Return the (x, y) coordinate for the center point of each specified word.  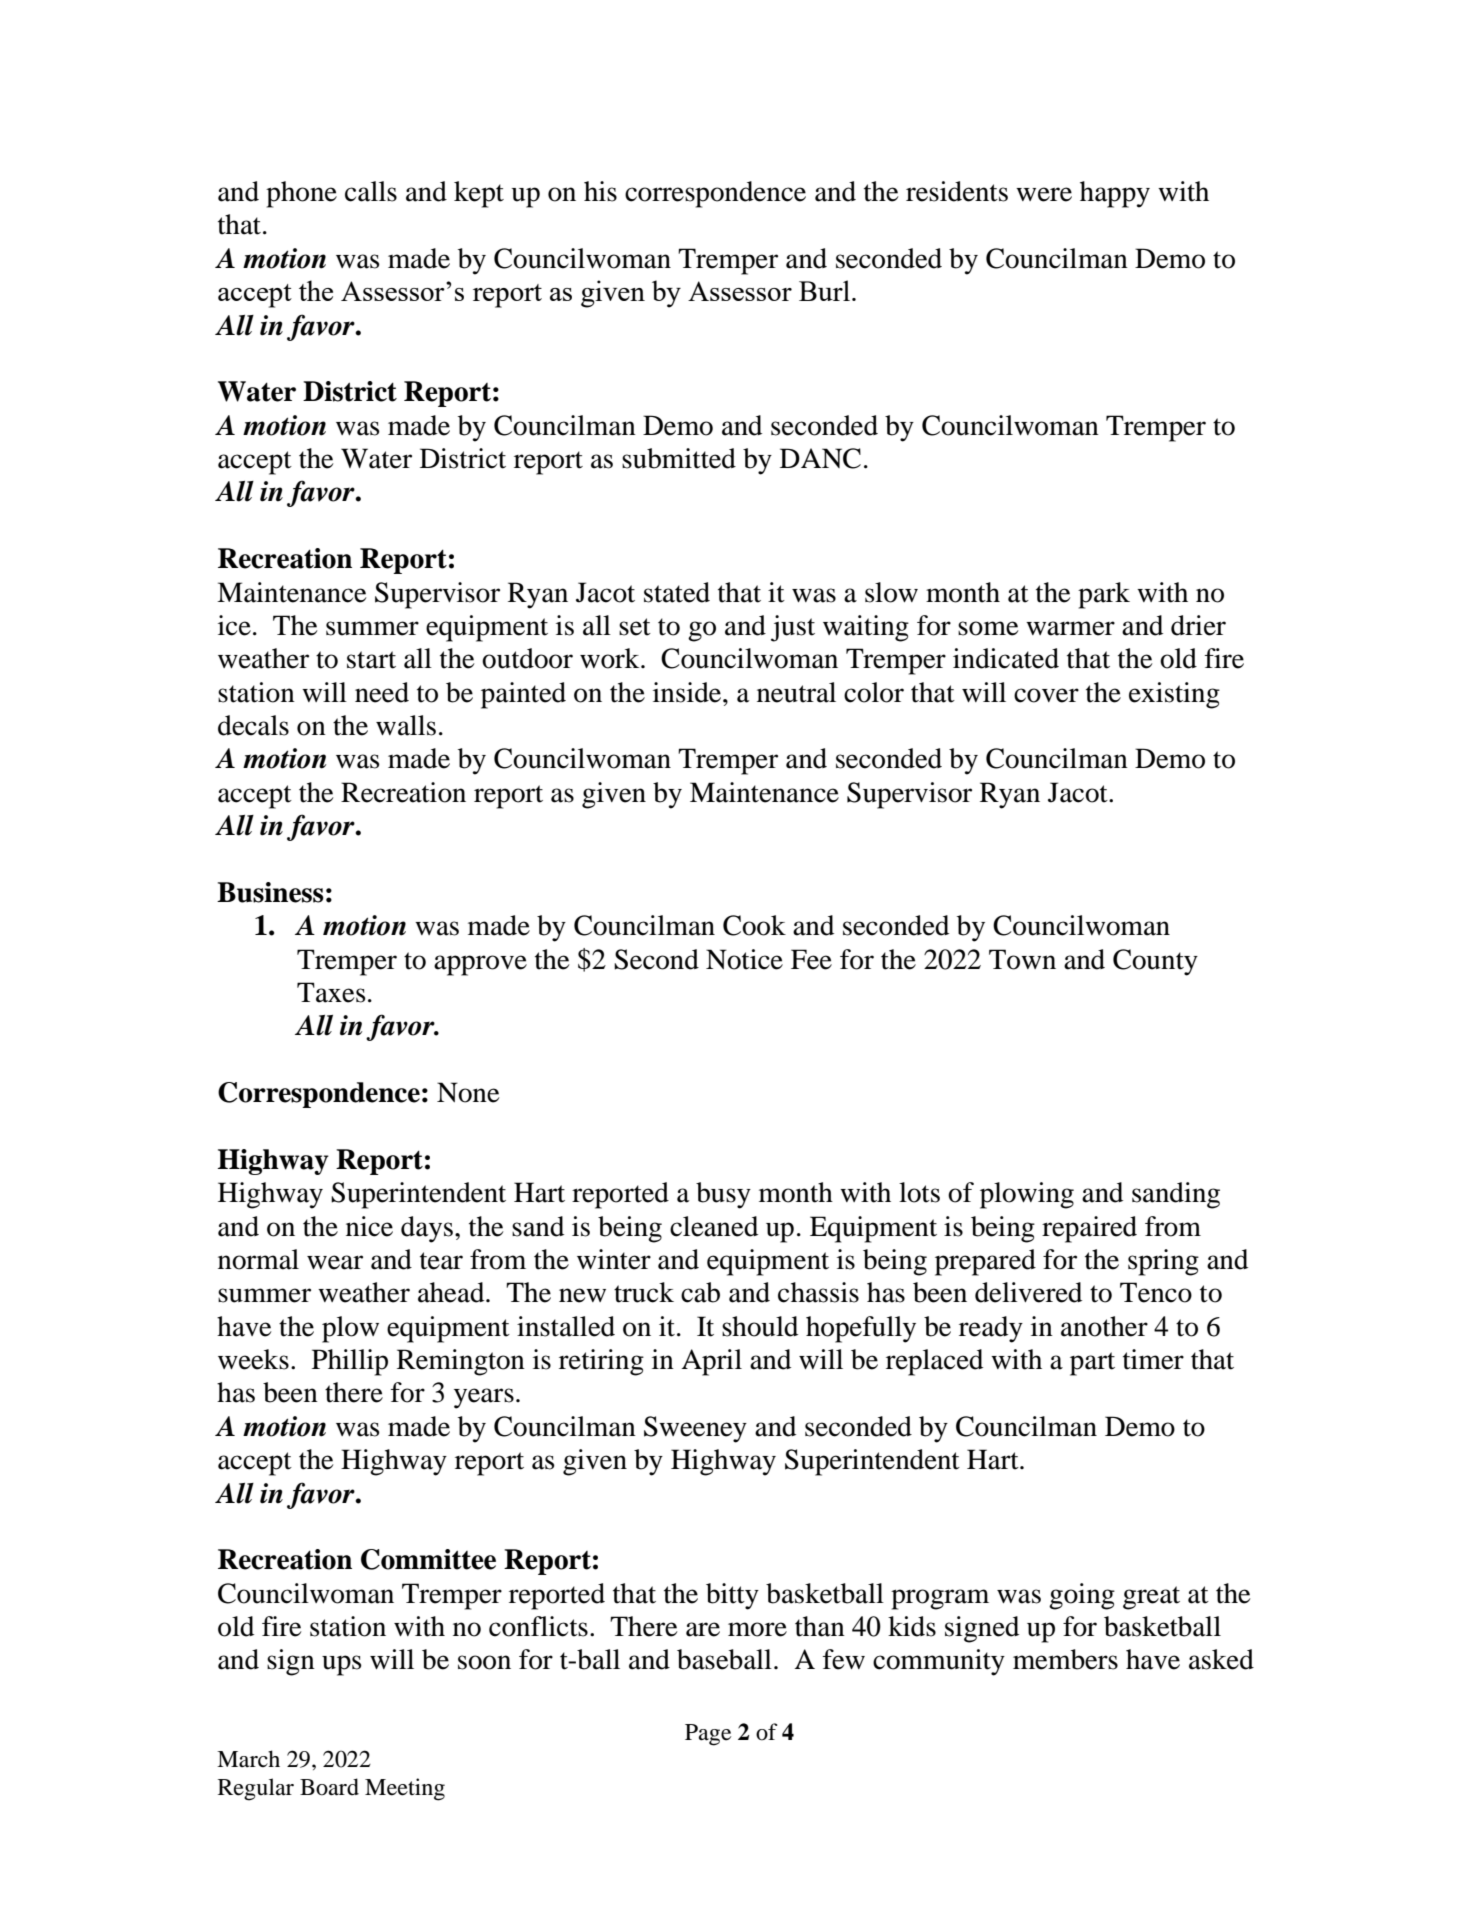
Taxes (331, 992)
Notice (744, 959)
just (793, 628)
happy (1115, 194)
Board (329, 1787)
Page (708, 1735)
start (371, 660)
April (711, 1362)
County (1155, 962)
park (1104, 595)
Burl (824, 290)
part (1092, 1364)
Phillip (350, 1362)
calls (371, 191)
